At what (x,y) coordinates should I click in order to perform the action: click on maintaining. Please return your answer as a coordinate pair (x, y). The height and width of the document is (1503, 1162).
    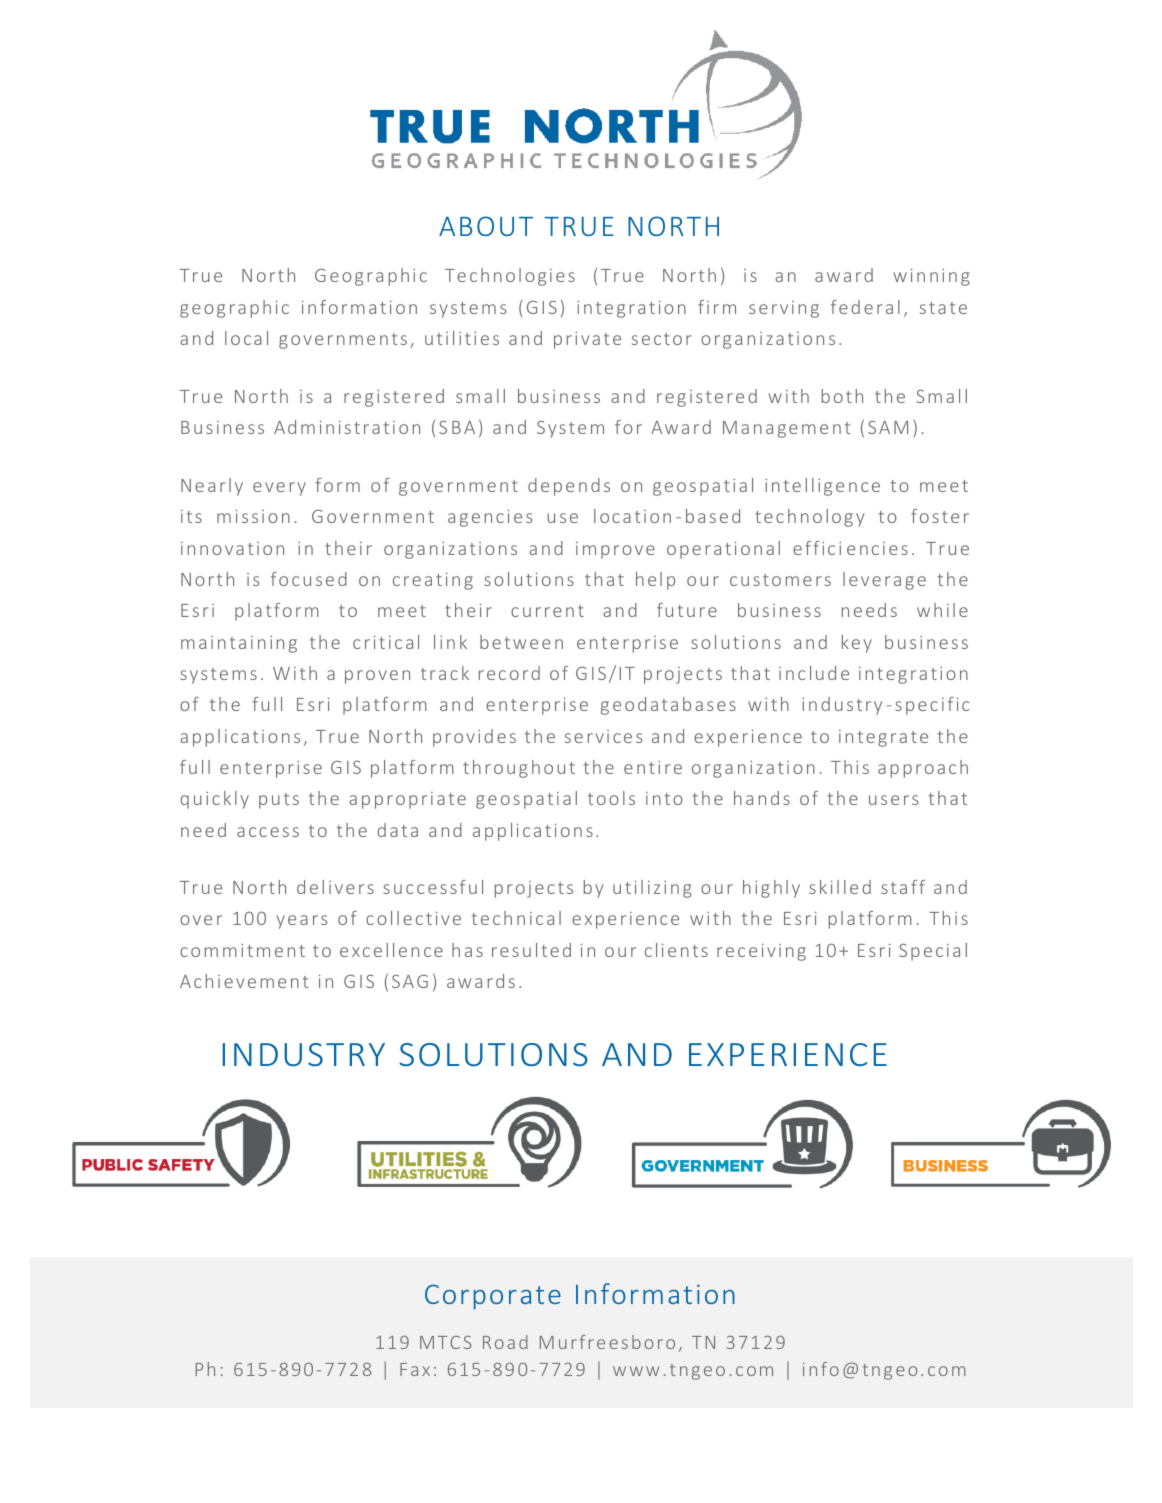
    Looking at the image, I should click on (239, 644).
